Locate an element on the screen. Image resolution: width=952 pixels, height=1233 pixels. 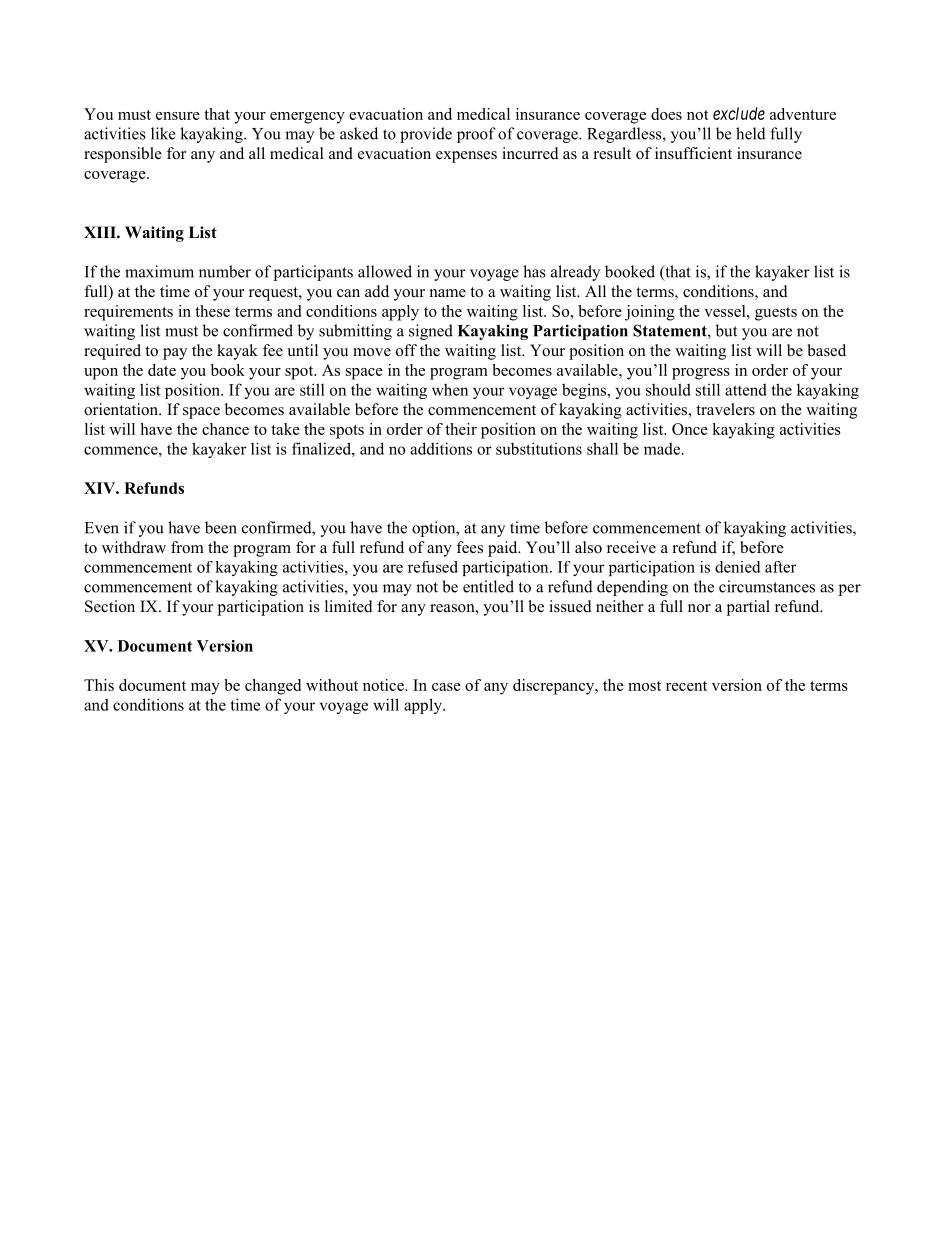
fees is located at coordinates (469, 547).
